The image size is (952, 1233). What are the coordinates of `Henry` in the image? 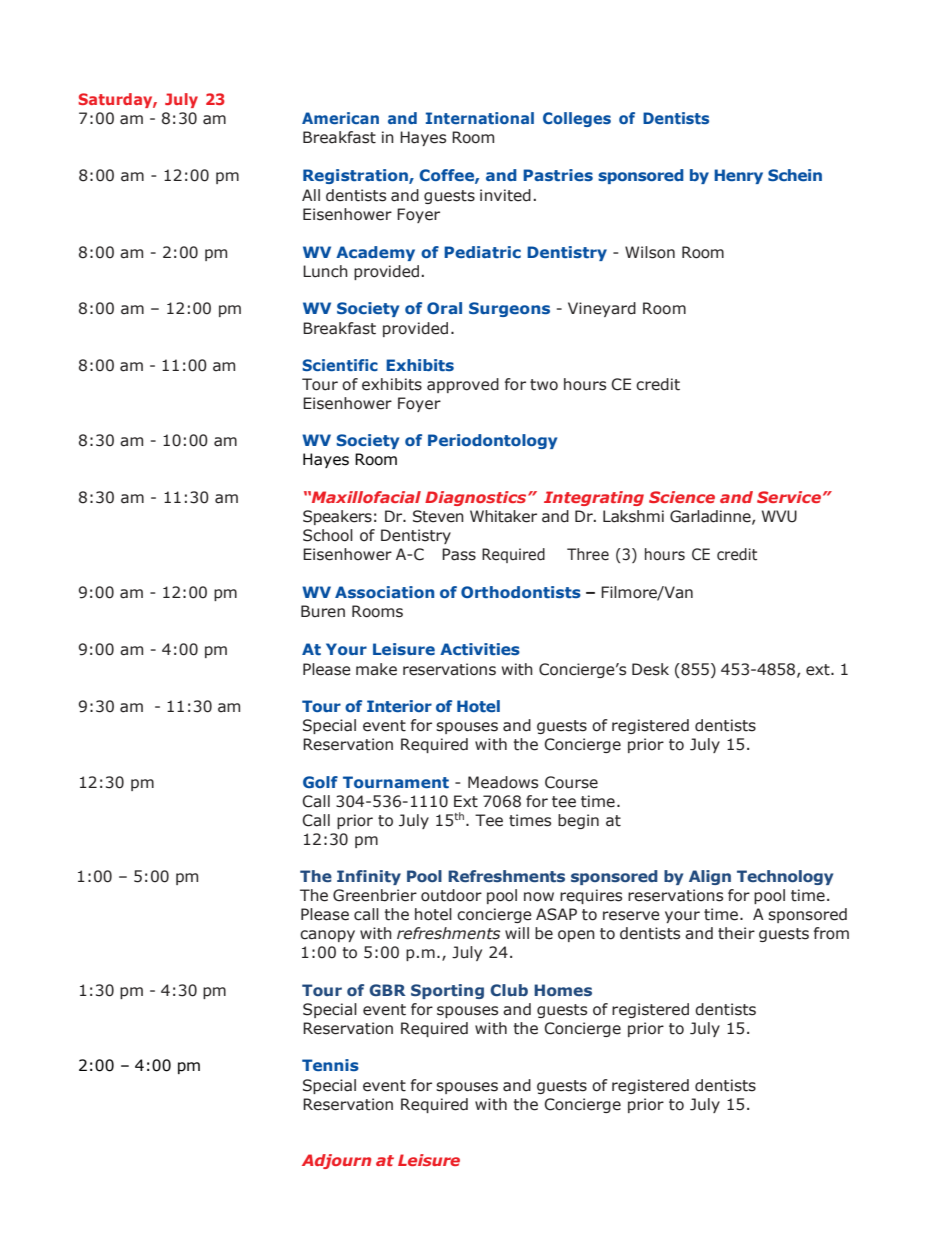 It's located at (738, 176).
